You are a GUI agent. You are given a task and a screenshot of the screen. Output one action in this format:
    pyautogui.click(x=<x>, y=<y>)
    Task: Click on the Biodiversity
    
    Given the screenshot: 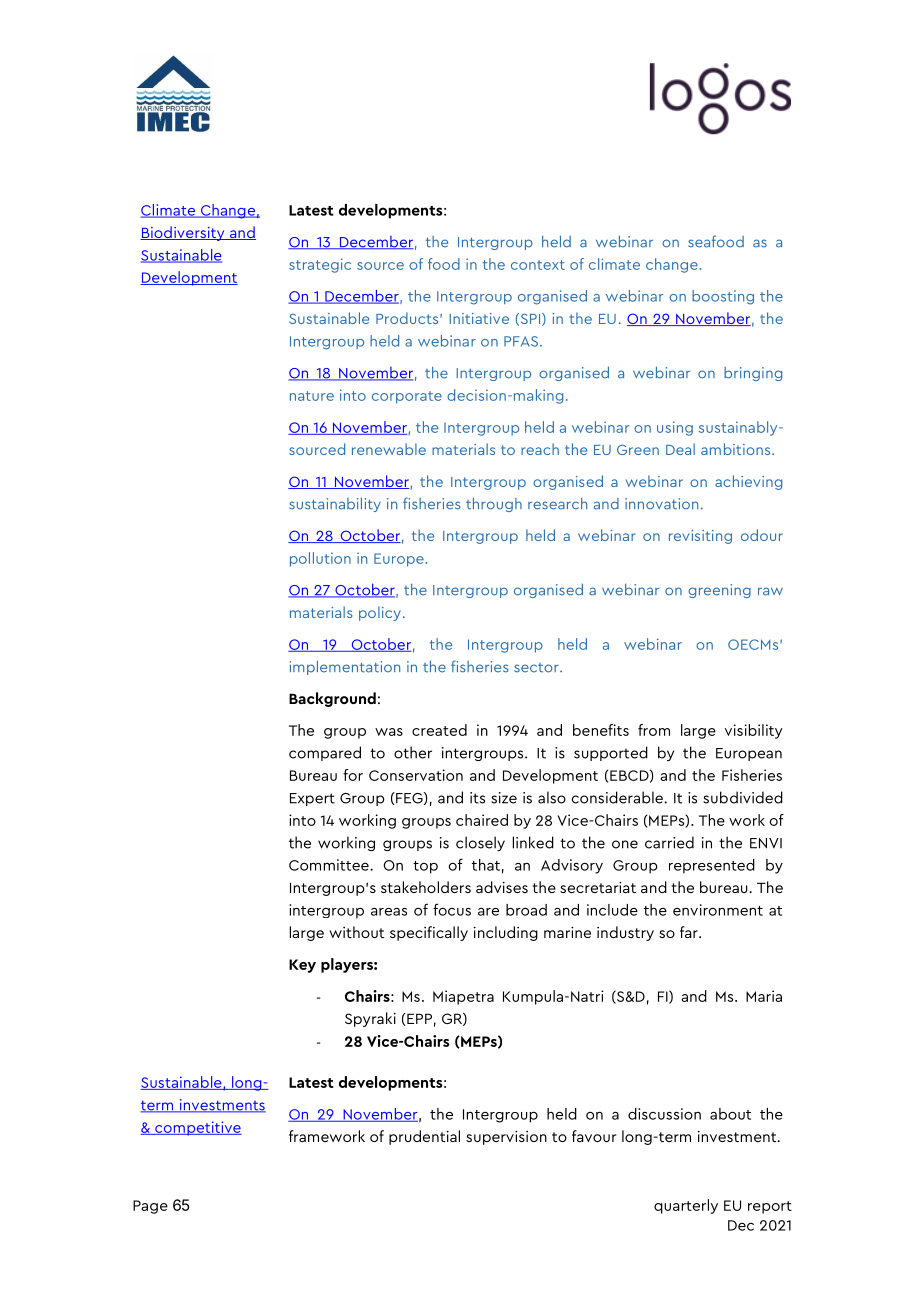 What is the action you would take?
    pyautogui.click(x=183, y=233)
